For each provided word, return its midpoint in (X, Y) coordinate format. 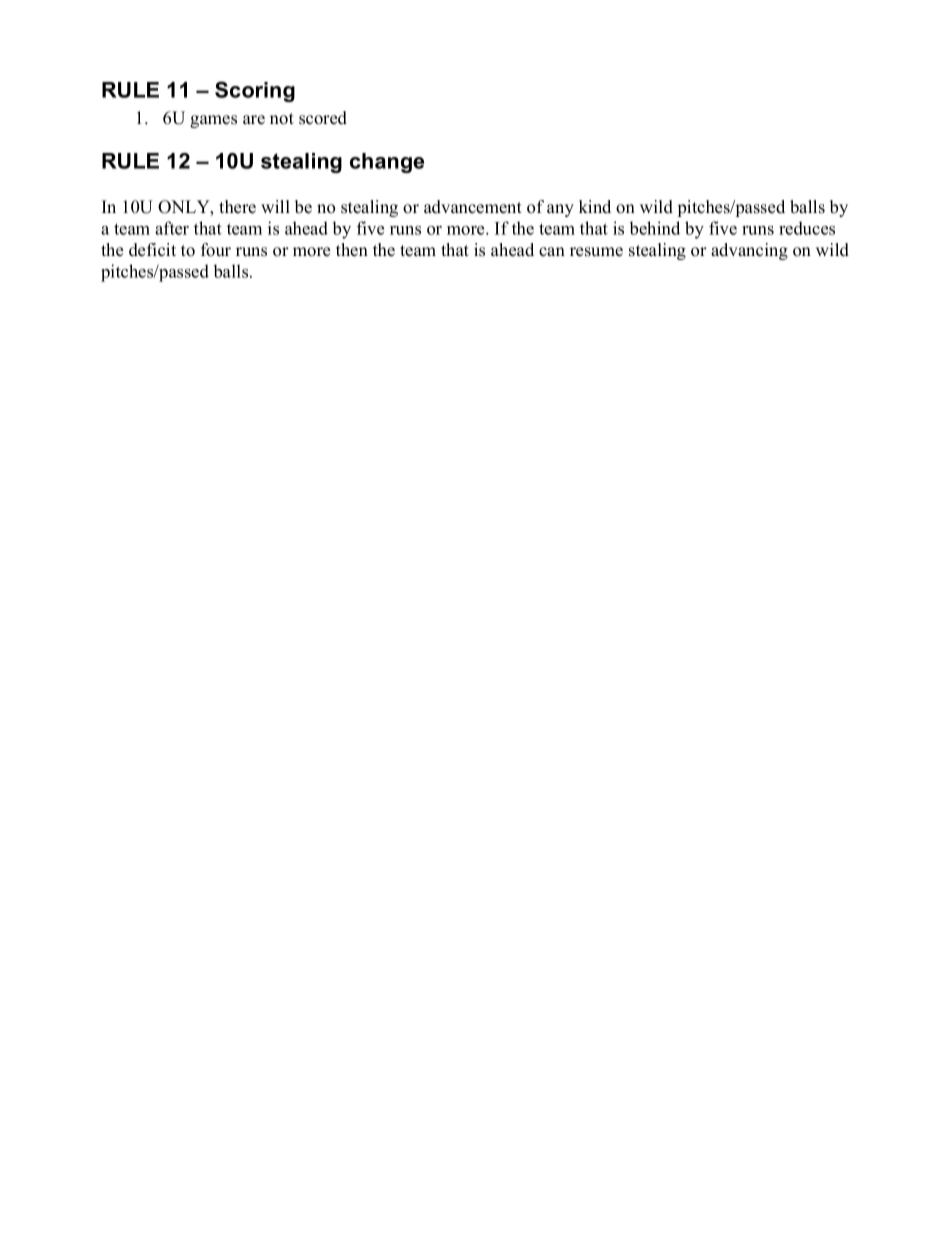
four (216, 250)
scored (323, 118)
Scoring (255, 91)
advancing (749, 251)
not (282, 119)
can (552, 252)
